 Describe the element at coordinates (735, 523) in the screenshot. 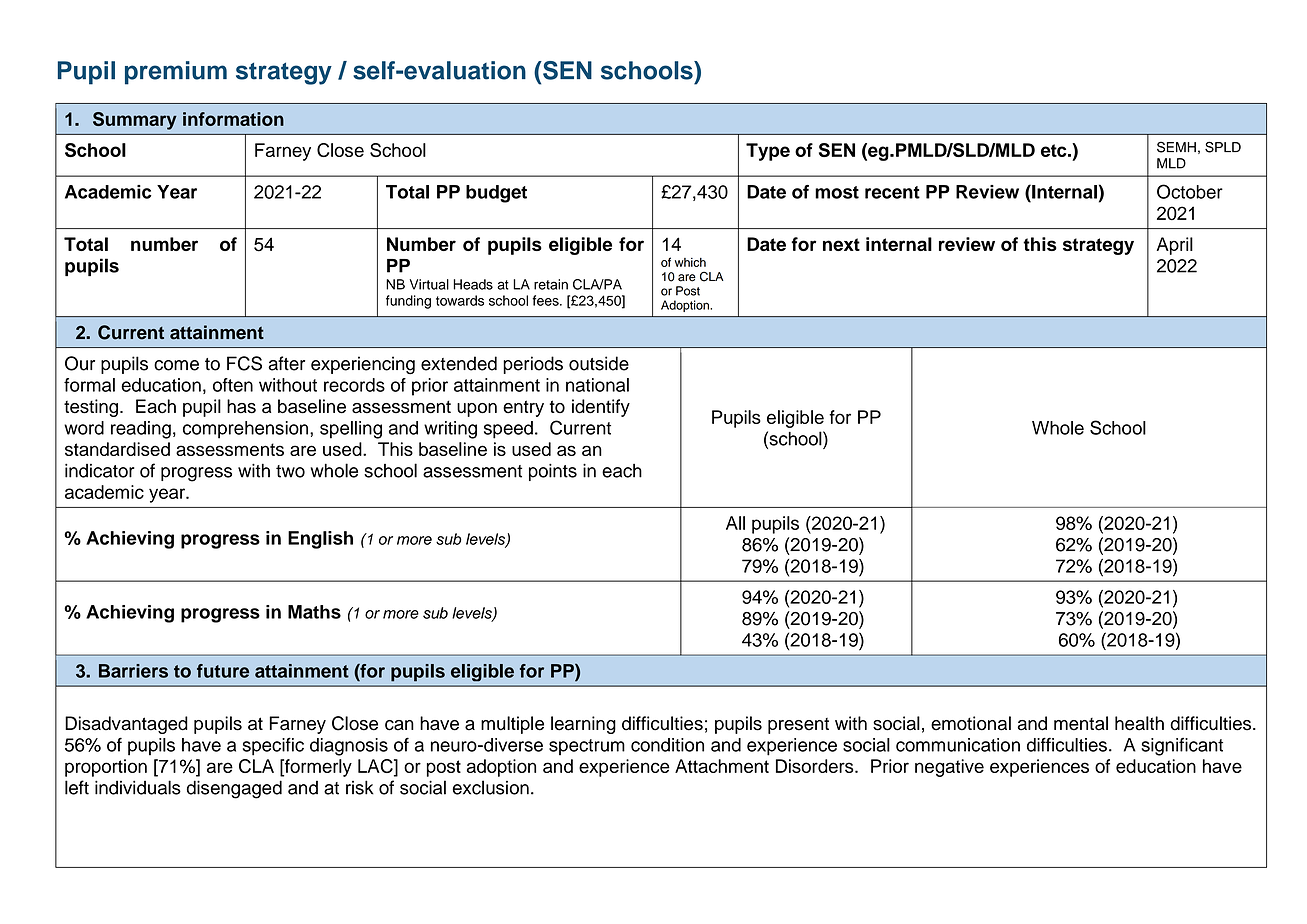

I see `All` at that location.
